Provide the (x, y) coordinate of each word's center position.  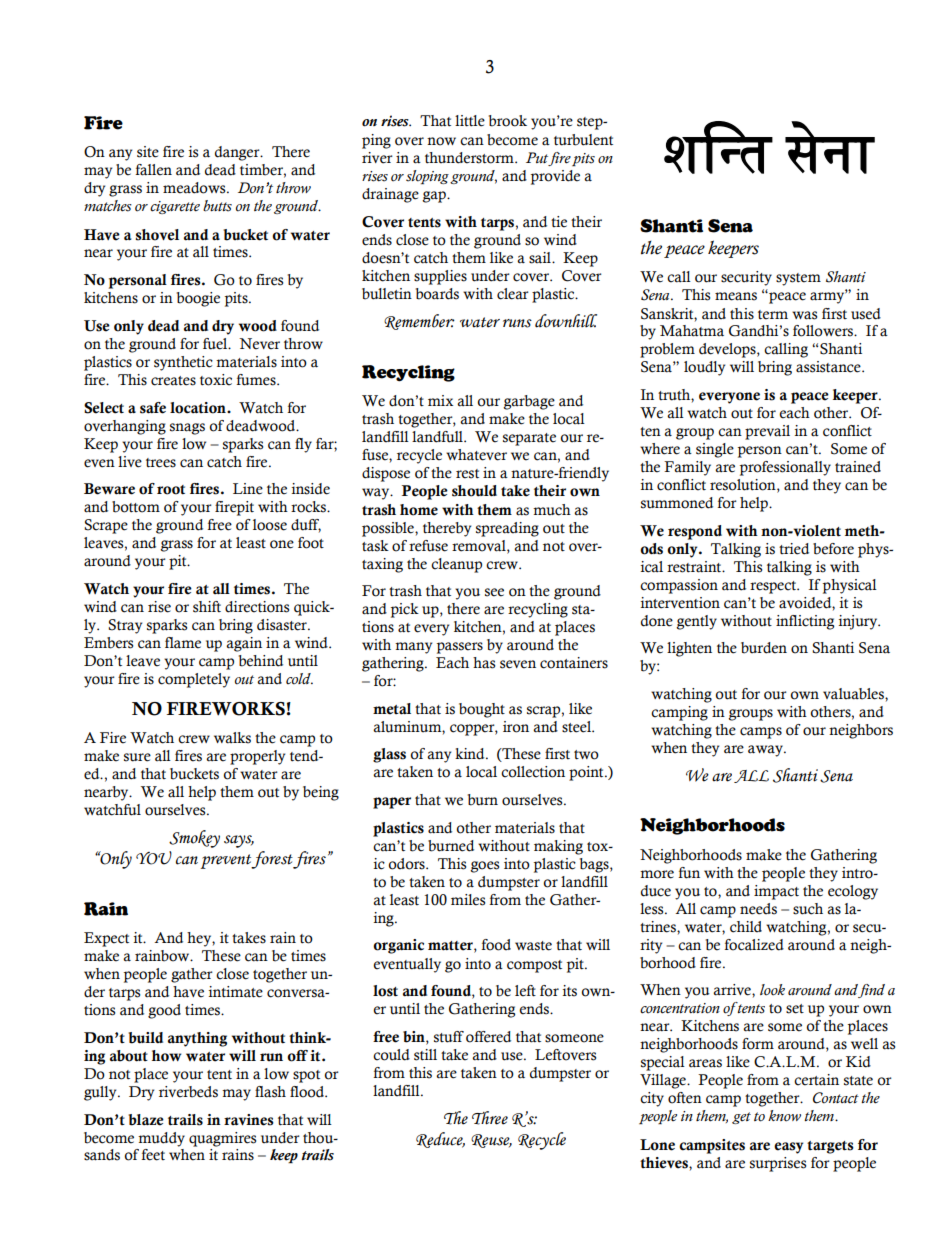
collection (533, 772)
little (470, 121)
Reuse (491, 1141)
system (798, 279)
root (171, 490)
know (784, 1116)
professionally (785, 468)
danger (238, 153)
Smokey (194, 839)
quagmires (222, 1139)
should (474, 491)
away (766, 751)
